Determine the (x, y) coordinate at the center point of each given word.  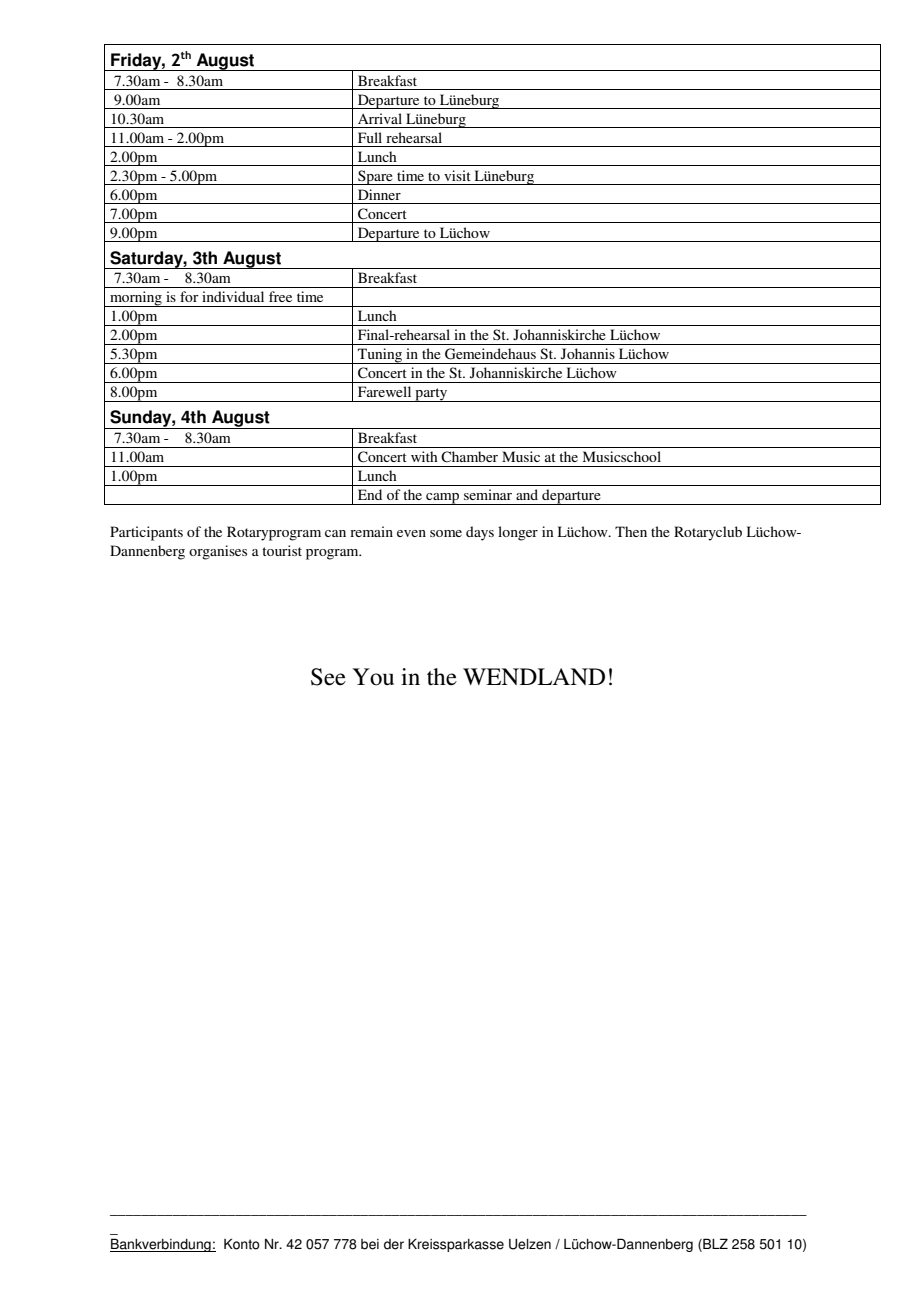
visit (457, 175)
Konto (242, 1244)
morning (136, 299)
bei (370, 1244)
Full (370, 137)
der (394, 1244)
